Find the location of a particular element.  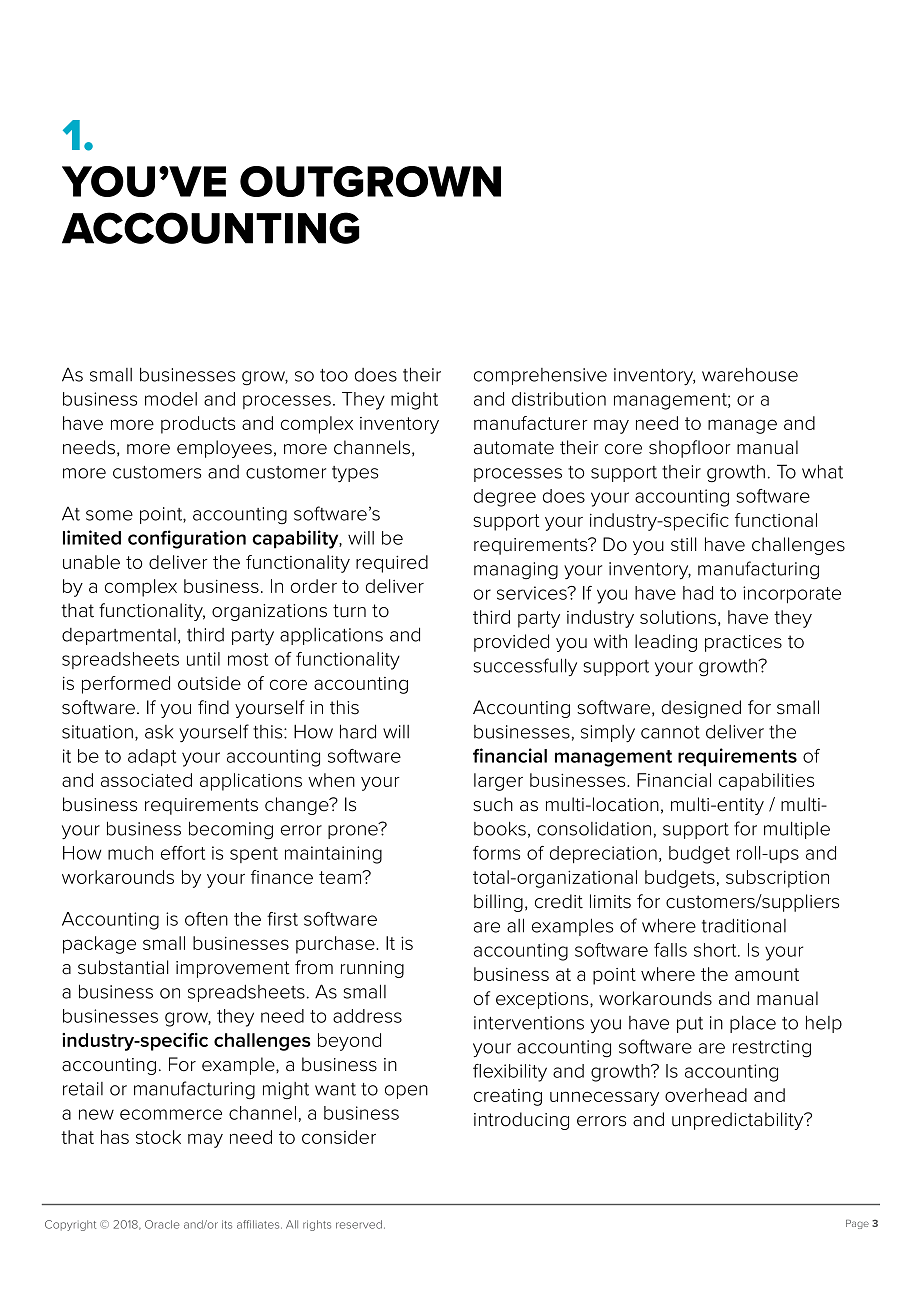

billing is located at coordinates (498, 903).
